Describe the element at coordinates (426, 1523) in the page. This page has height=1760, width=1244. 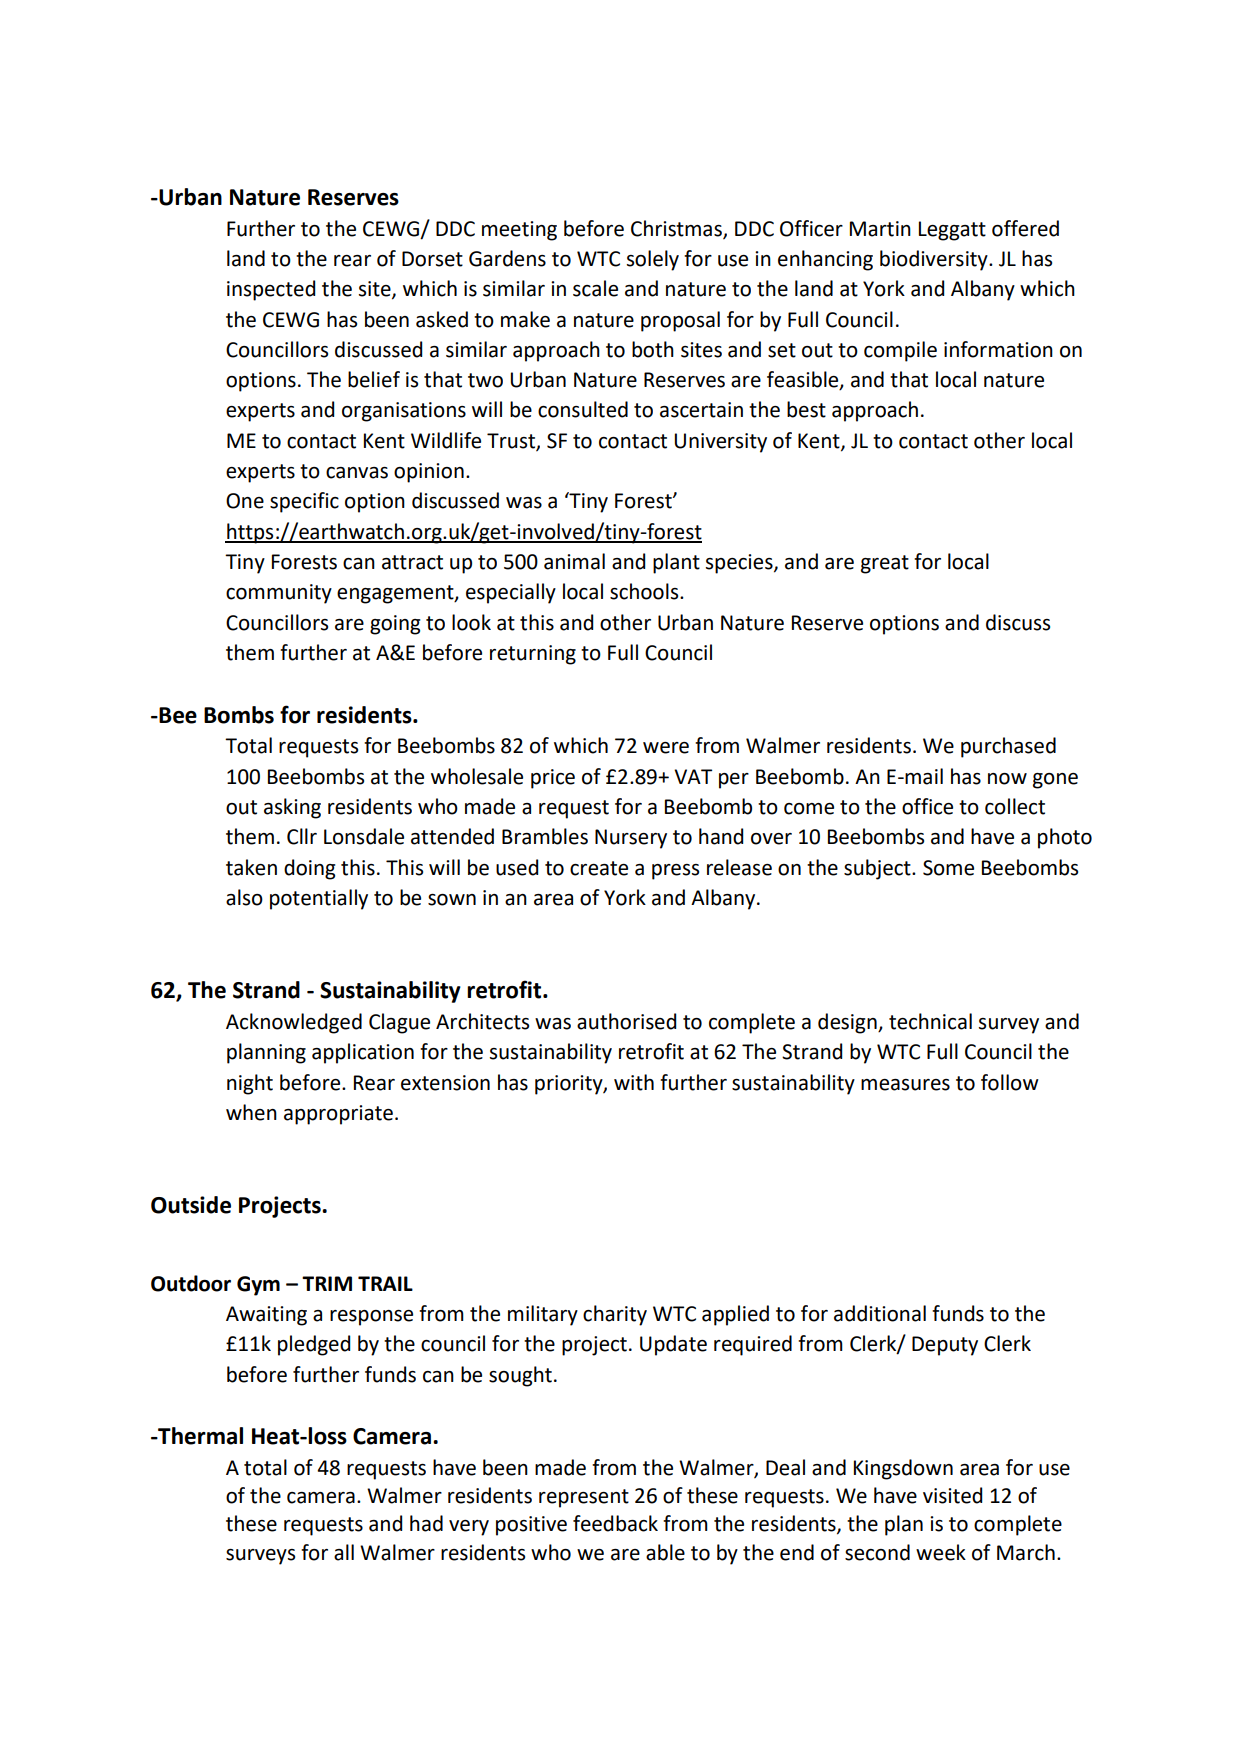
I see `had` at that location.
